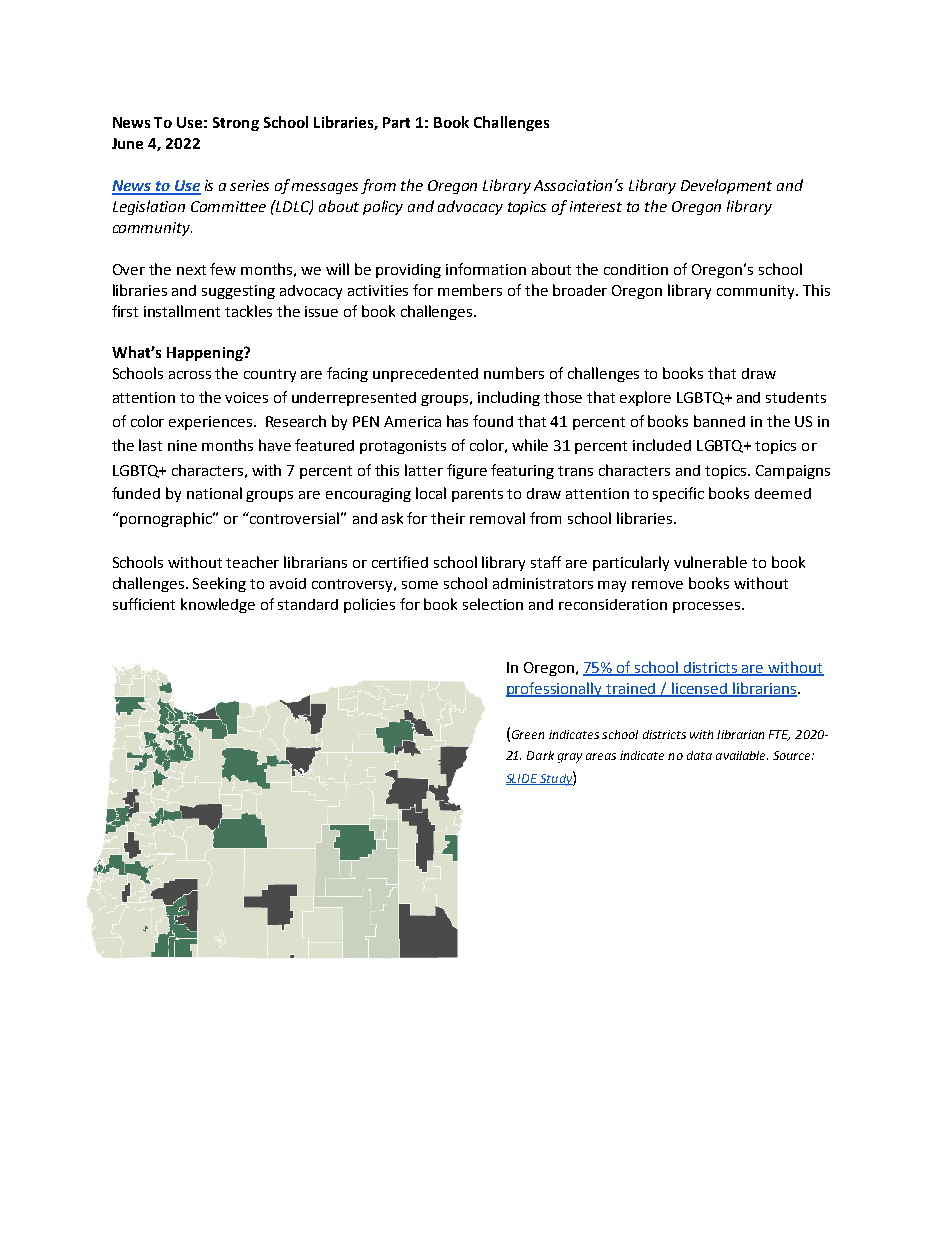  What do you see at coordinates (182, 445) in the screenshot?
I see `nine` at bounding box center [182, 445].
